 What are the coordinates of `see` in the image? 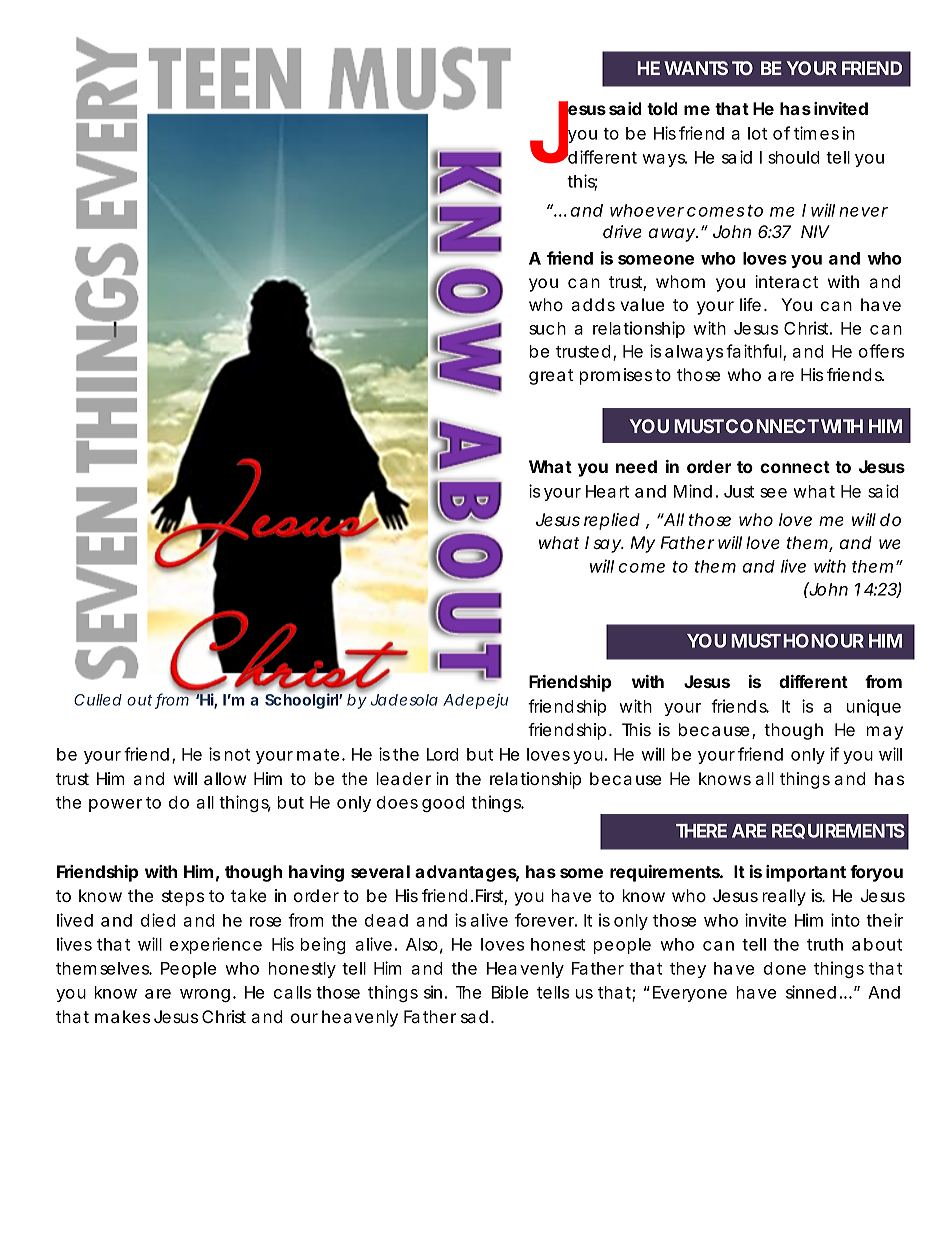 It's located at (773, 493).
